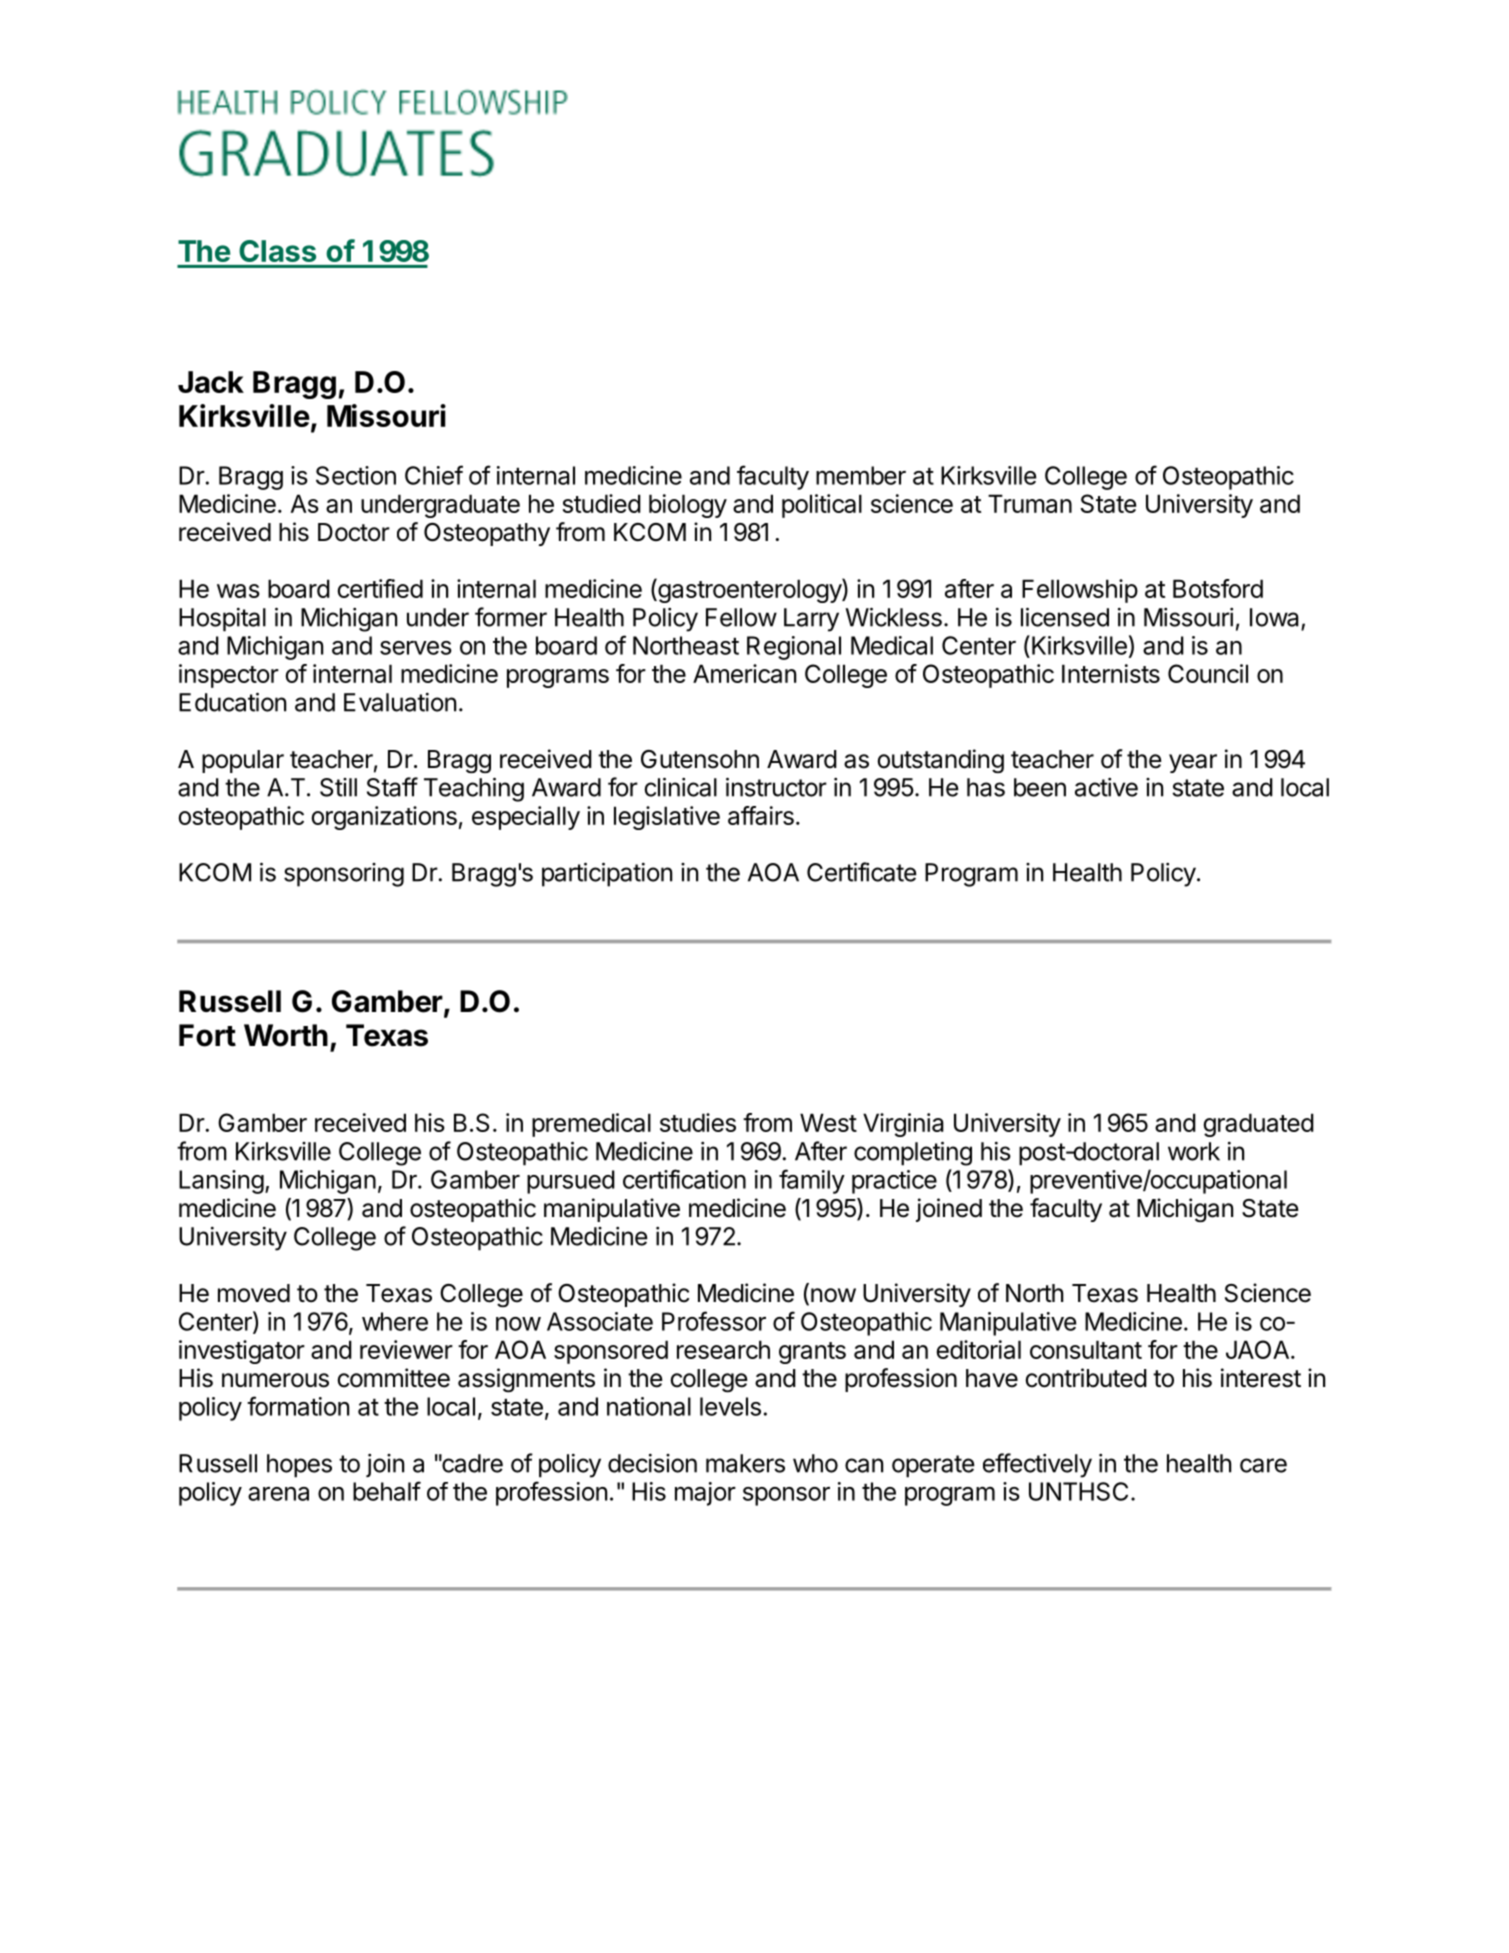 This screenshot has height=1953, width=1509. What do you see at coordinates (745, 1463) in the screenshot?
I see `makers` at bounding box center [745, 1463].
